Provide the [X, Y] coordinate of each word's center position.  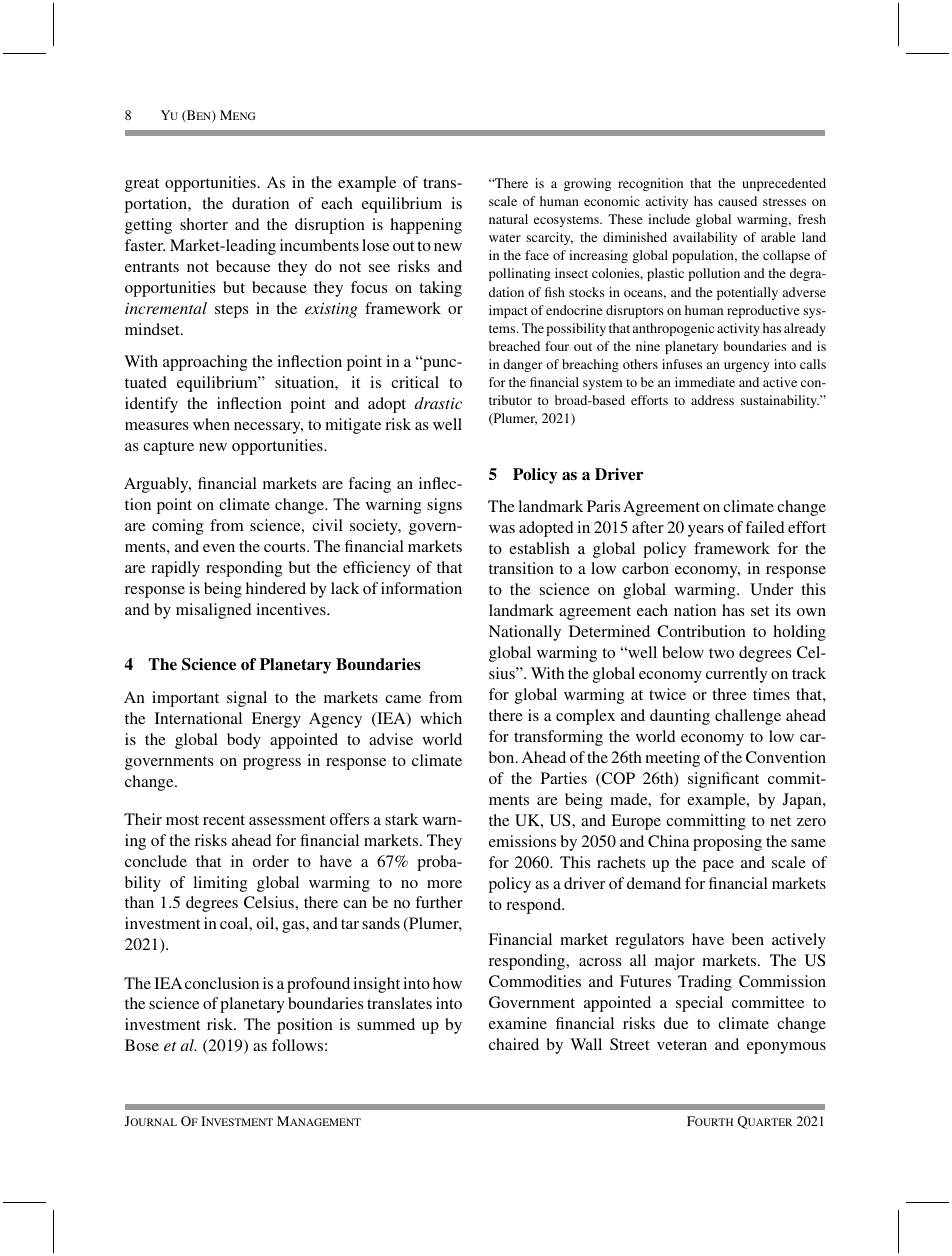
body [244, 741]
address [712, 400]
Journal [151, 1121]
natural [508, 219]
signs [444, 506]
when [211, 424]
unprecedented [784, 184]
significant [723, 780]
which [441, 718]
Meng [237, 115]
